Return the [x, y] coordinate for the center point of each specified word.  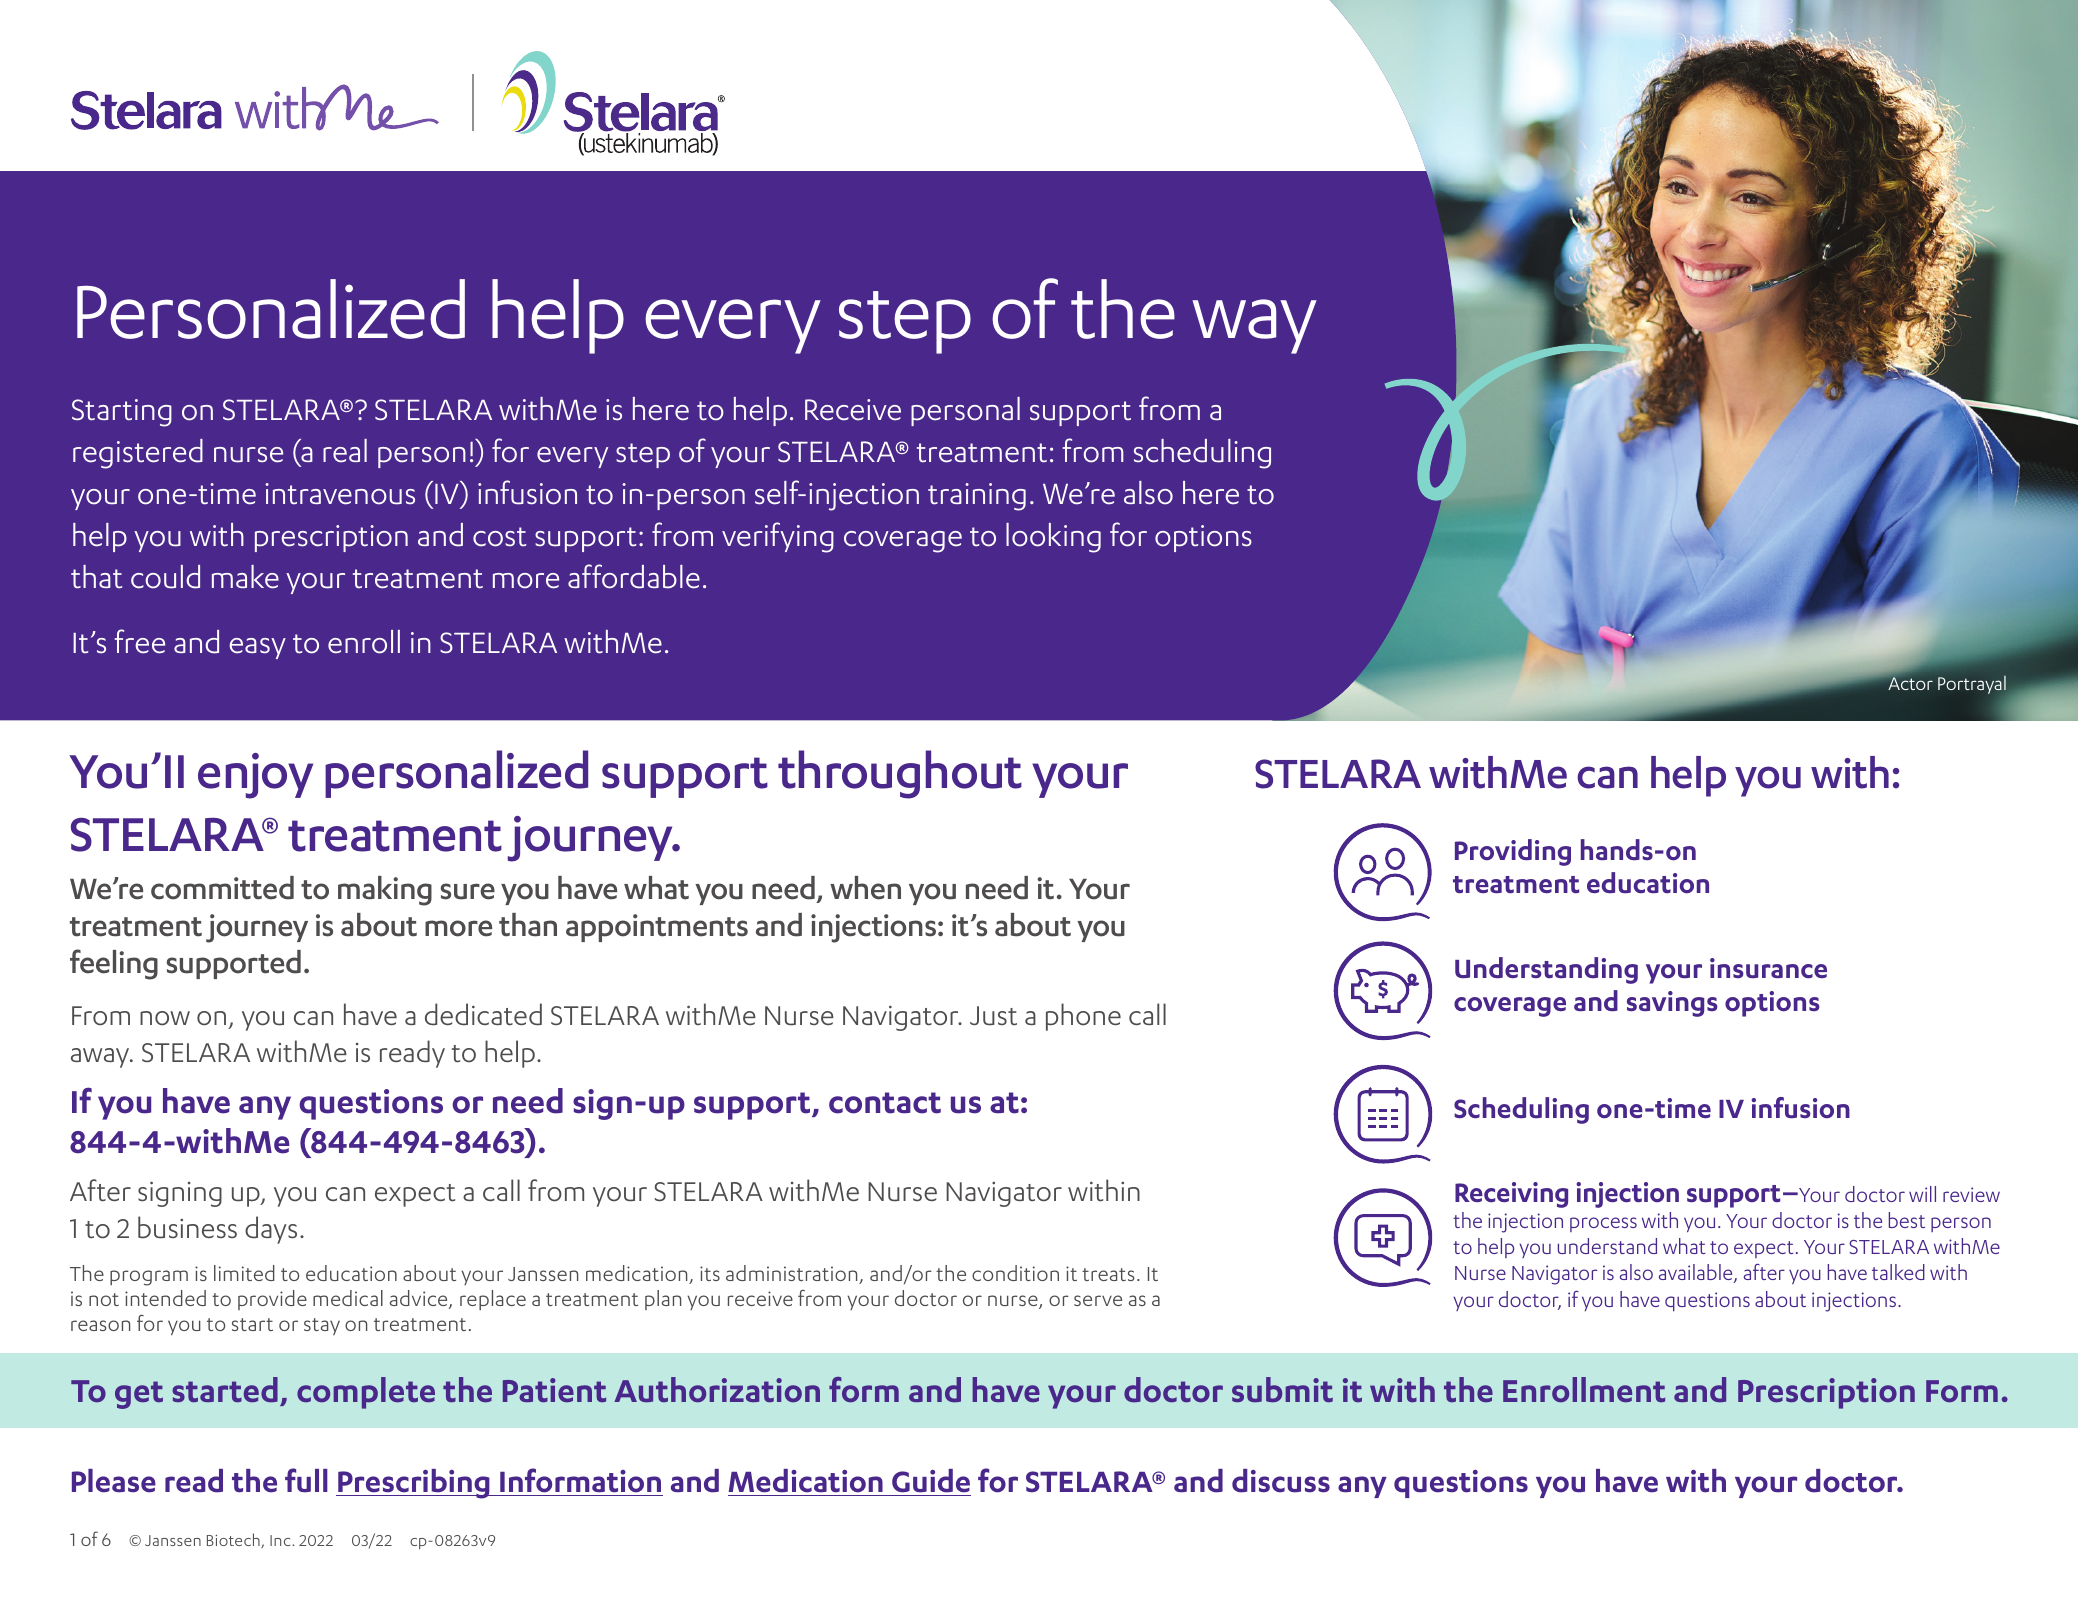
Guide [931, 1481]
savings [1672, 1004]
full [306, 1480]
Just [993, 1016]
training [977, 497]
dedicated [483, 1014]
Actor [1909, 683]
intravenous [340, 494]
